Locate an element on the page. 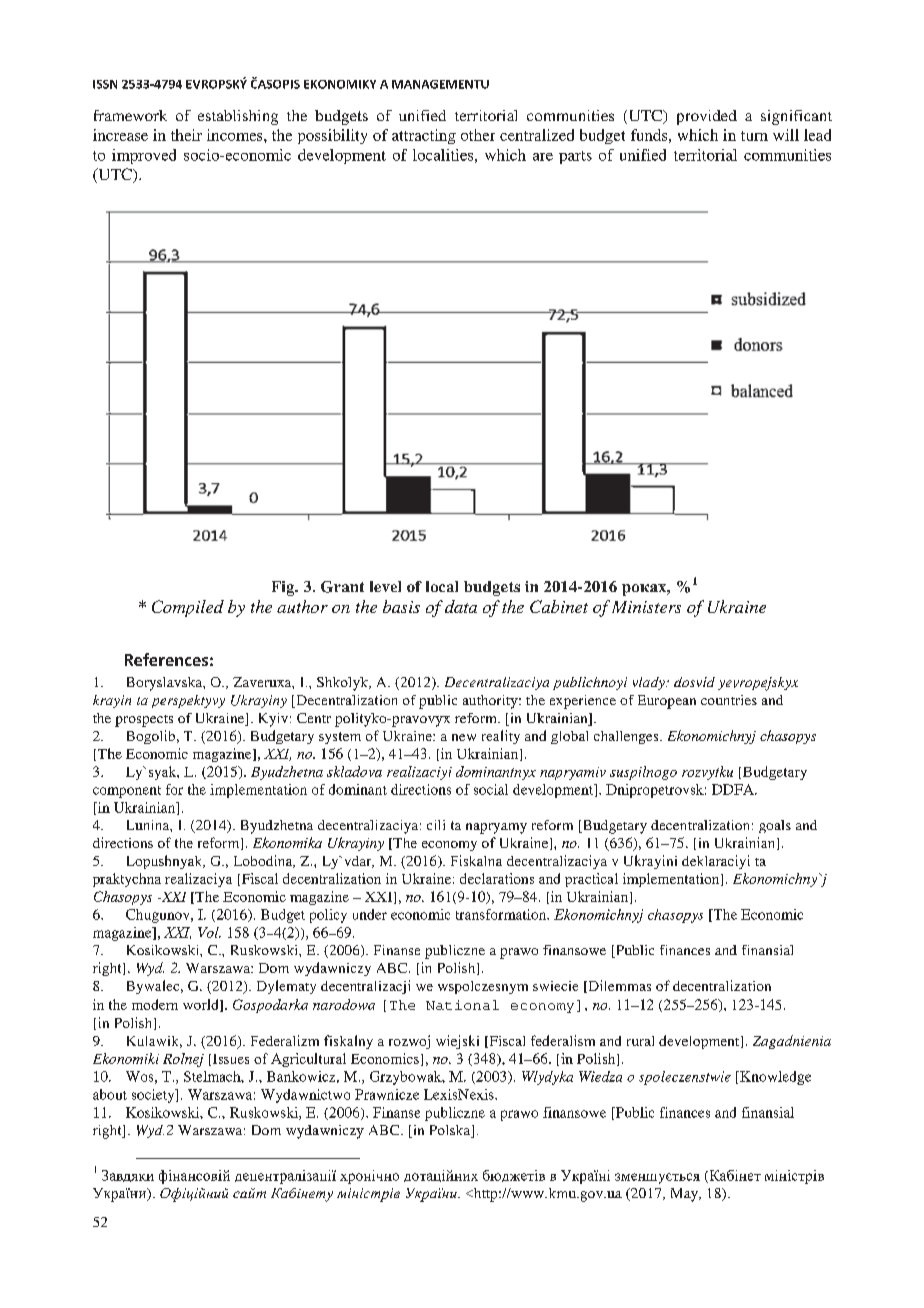  society is located at coordinates (154, 1096).
